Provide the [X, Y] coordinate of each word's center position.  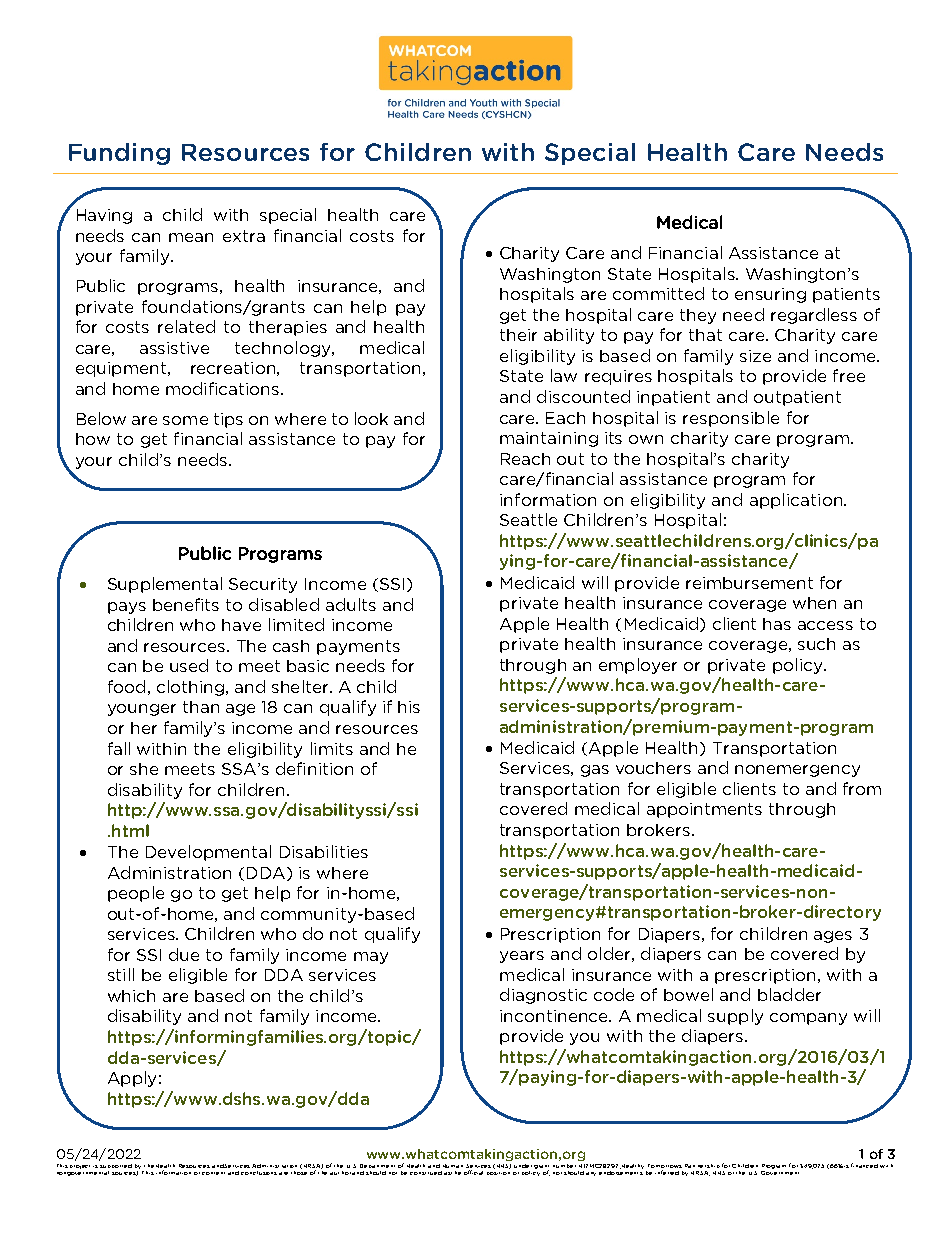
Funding [119, 154]
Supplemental [165, 585]
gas [595, 771]
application [796, 501]
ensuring [770, 295]
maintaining [549, 439]
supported [116, 1166]
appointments [704, 810]
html [130, 830]
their [518, 335]
